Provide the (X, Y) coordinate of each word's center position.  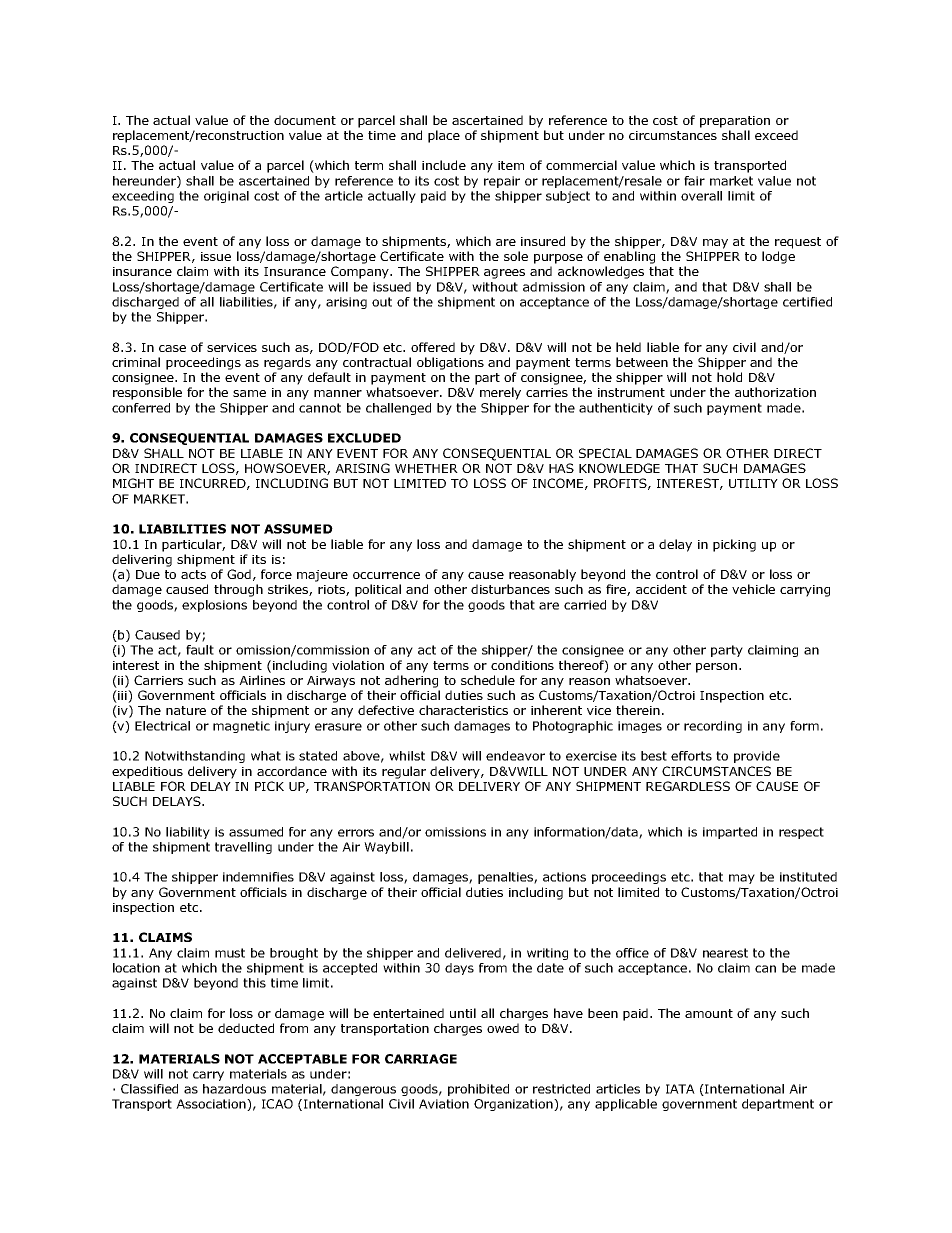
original (226, 197)
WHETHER (426, 468)
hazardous (234, 1089)
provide (757, 757)
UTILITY (753, 483)
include (444, 165)
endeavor (515, 756)
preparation (735, 122)
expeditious (147, 772)
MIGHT (133, 483)
